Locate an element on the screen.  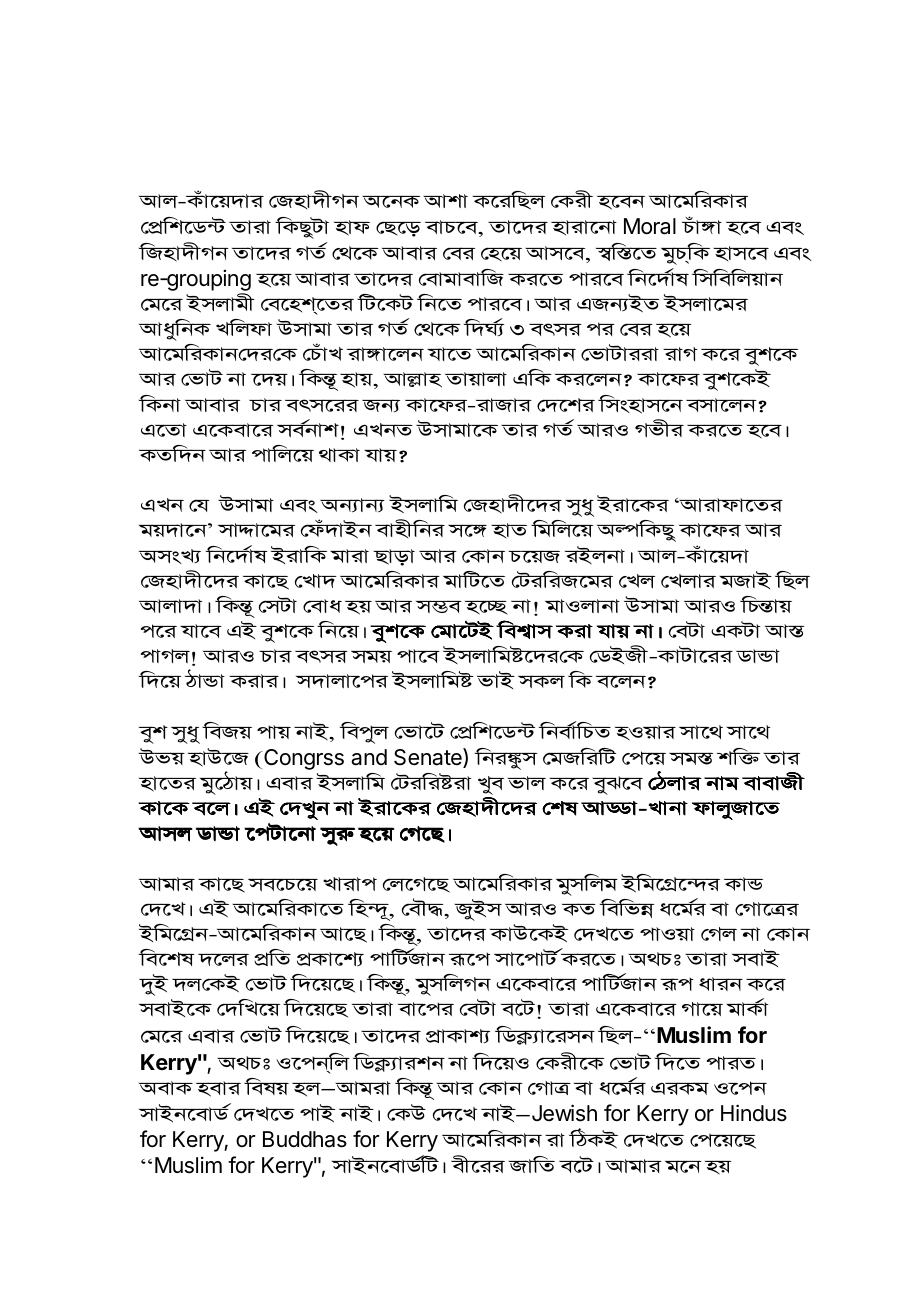
Hindus is located at coordinates (754, 1113).
